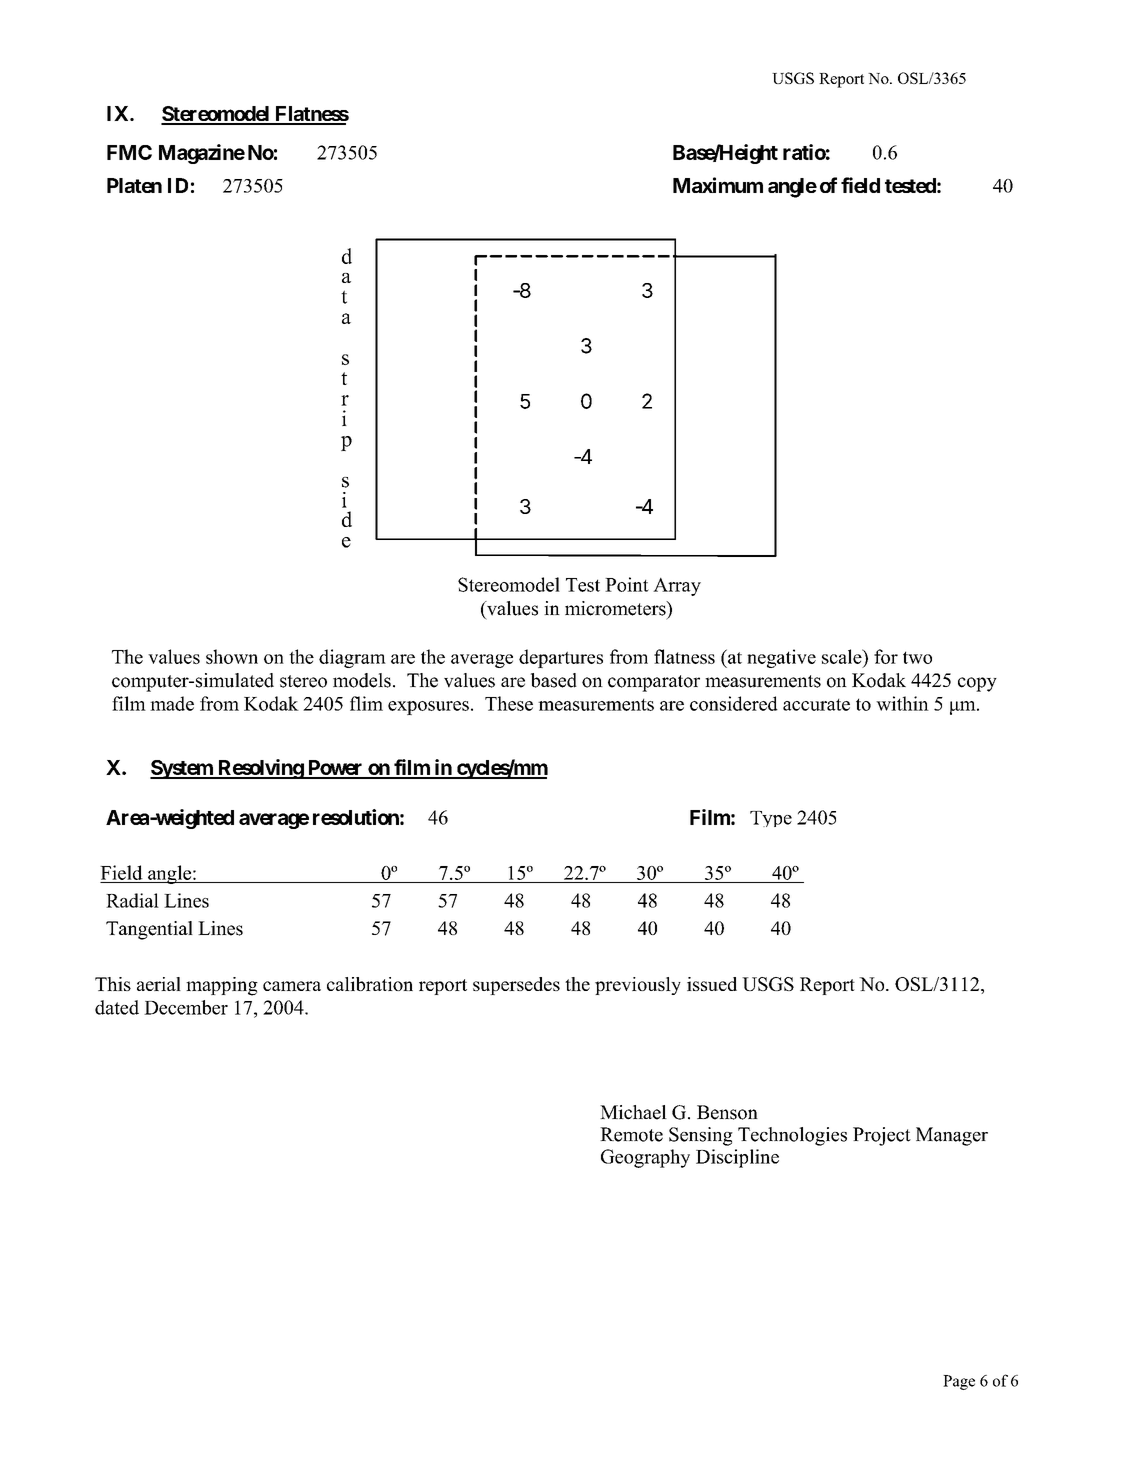 This screenshot has height=1465, width=1132. What do you see at coordinates (902, 703) in the screenshot?
I see `within` at bounding box center [902, 703].
